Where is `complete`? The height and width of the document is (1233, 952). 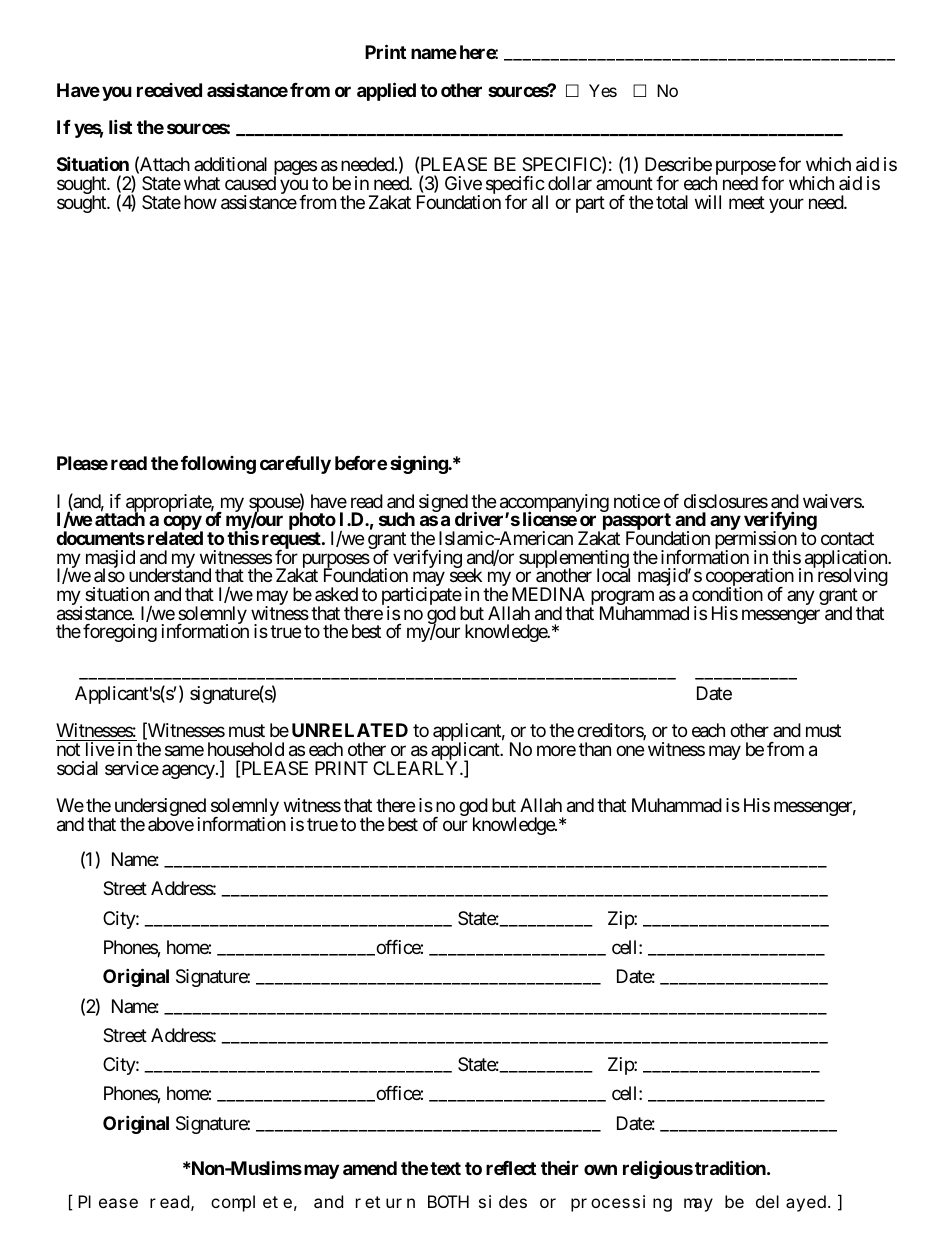
complete is located at coordinates (251, 1203).
